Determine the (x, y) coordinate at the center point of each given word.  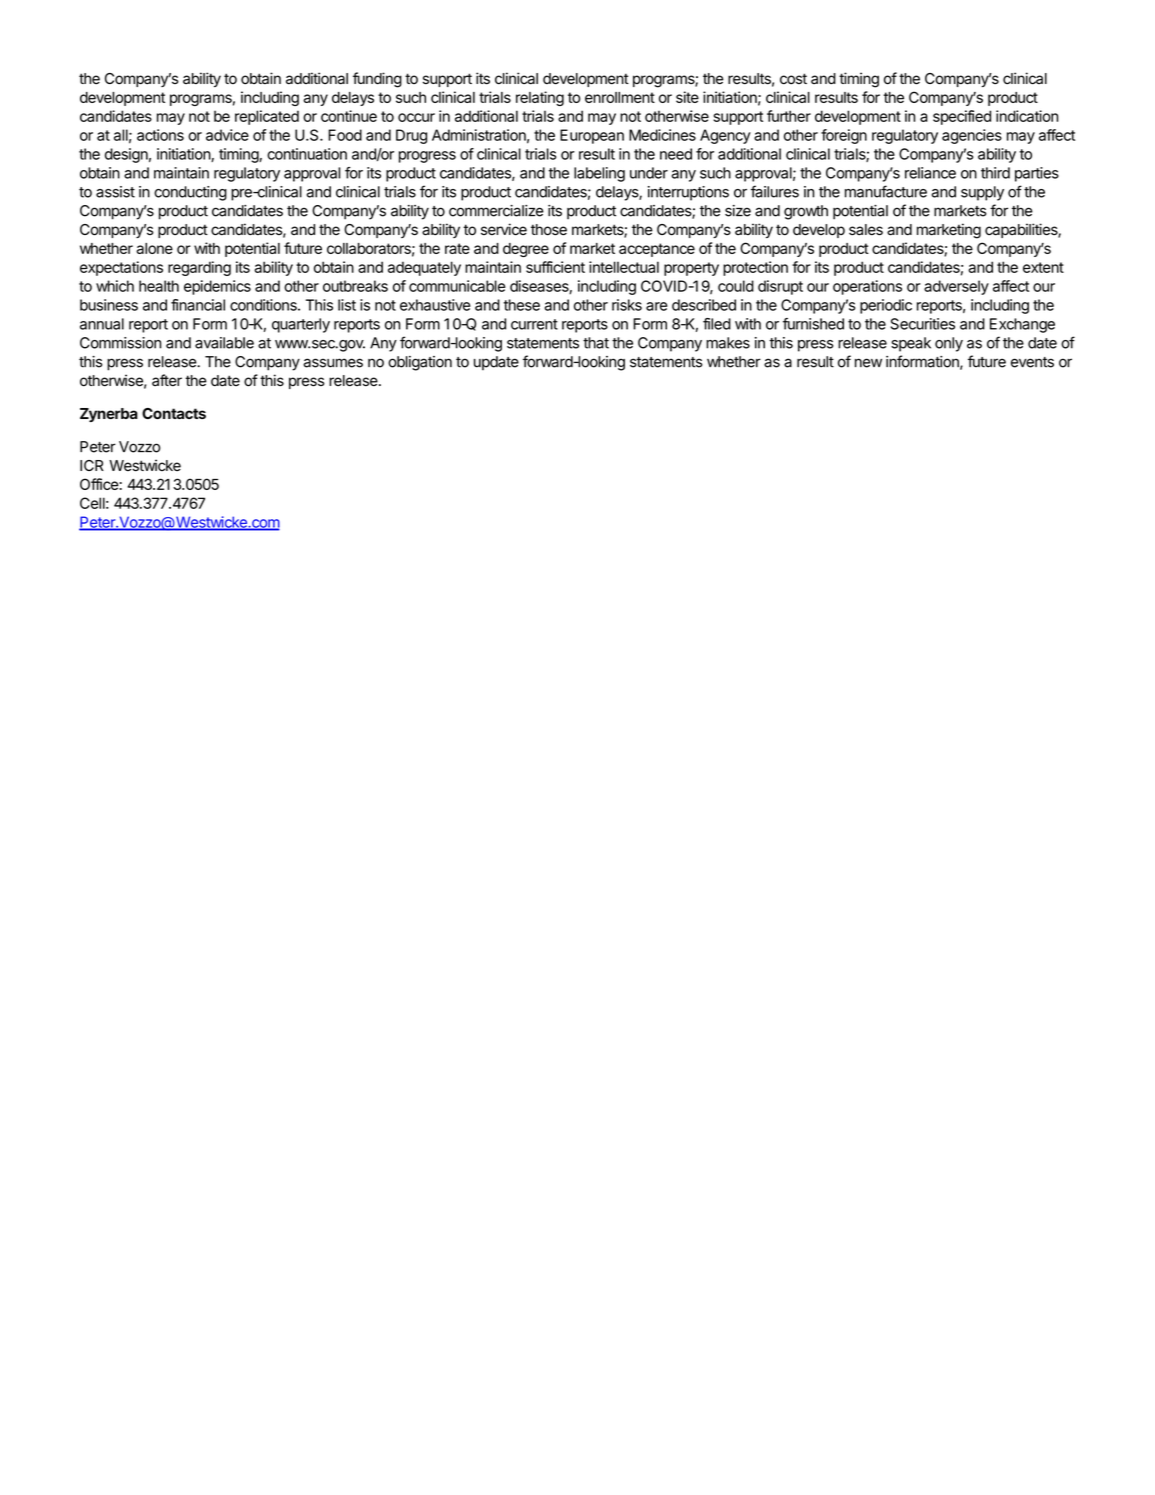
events (1032, 362)
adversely (956, 287)
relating (540, 98)
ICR (92, 465)
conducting (190, 193)
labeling (599, 174)
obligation (420, 363)
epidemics (217, 287)
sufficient (555, 267)
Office (99, 484)
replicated (267, 117)
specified (962, 117)
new (868, 363)
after (167, 380)
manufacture (886, 191)
